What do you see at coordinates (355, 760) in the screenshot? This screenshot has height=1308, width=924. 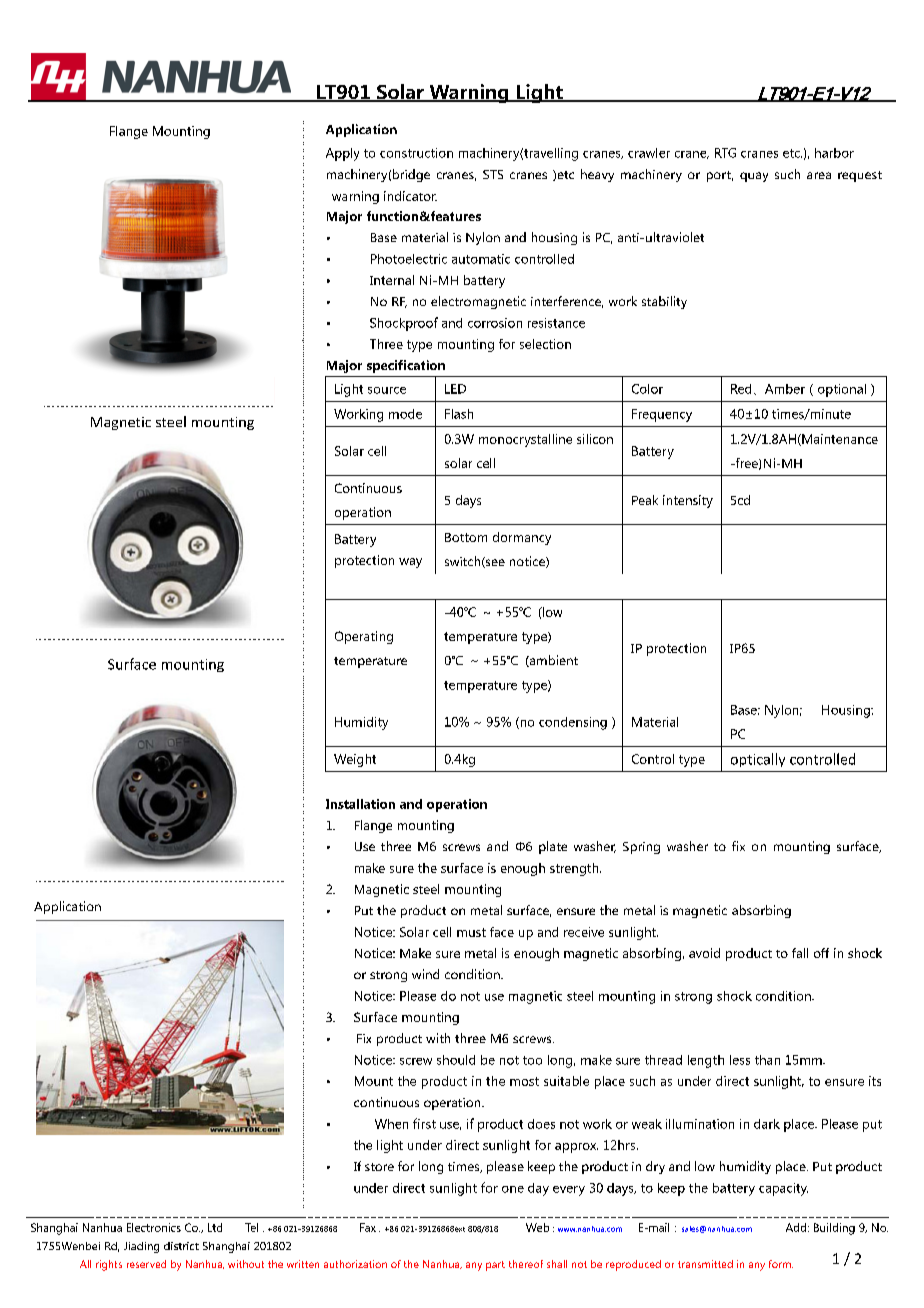 I see `Weight` at bounding box center [355, 760].
